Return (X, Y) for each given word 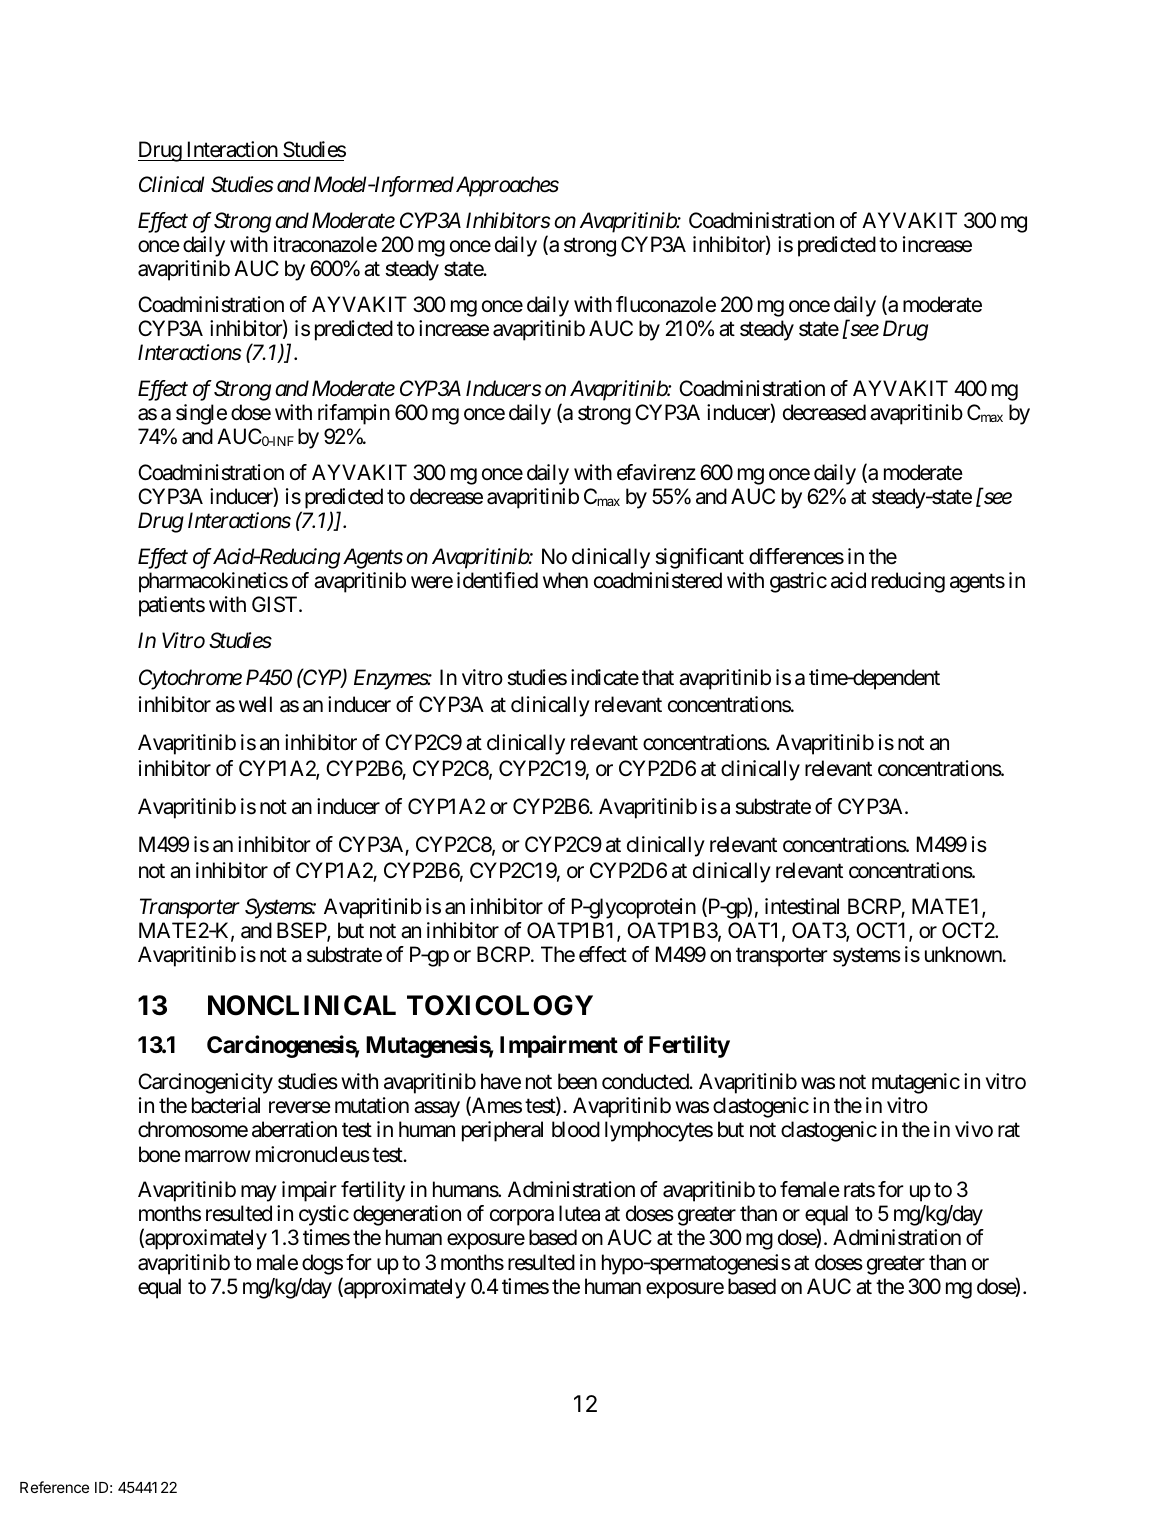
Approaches (506, 186)
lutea (579, 1213)
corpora (522, 1218)
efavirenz (656, 472)
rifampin (354, 414)
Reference (54, 1487)
